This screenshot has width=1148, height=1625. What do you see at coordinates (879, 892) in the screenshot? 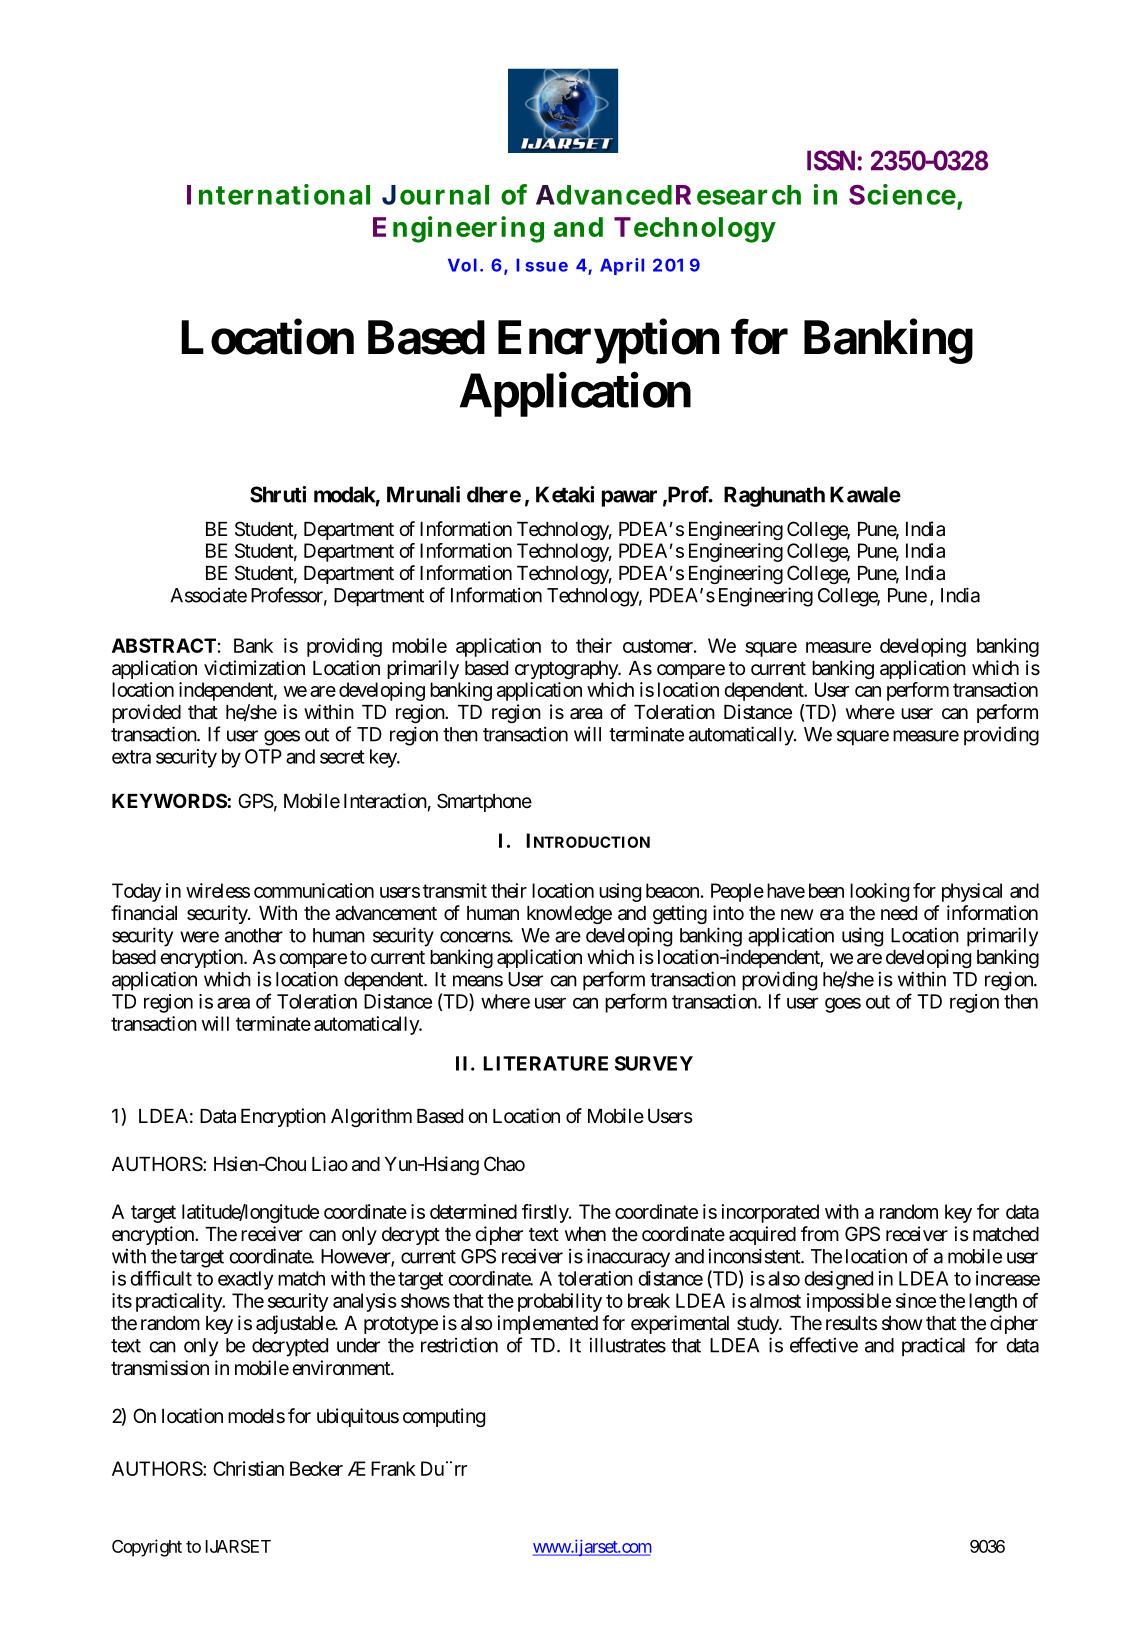
I see `looking` at bounding box center [879, 892].
